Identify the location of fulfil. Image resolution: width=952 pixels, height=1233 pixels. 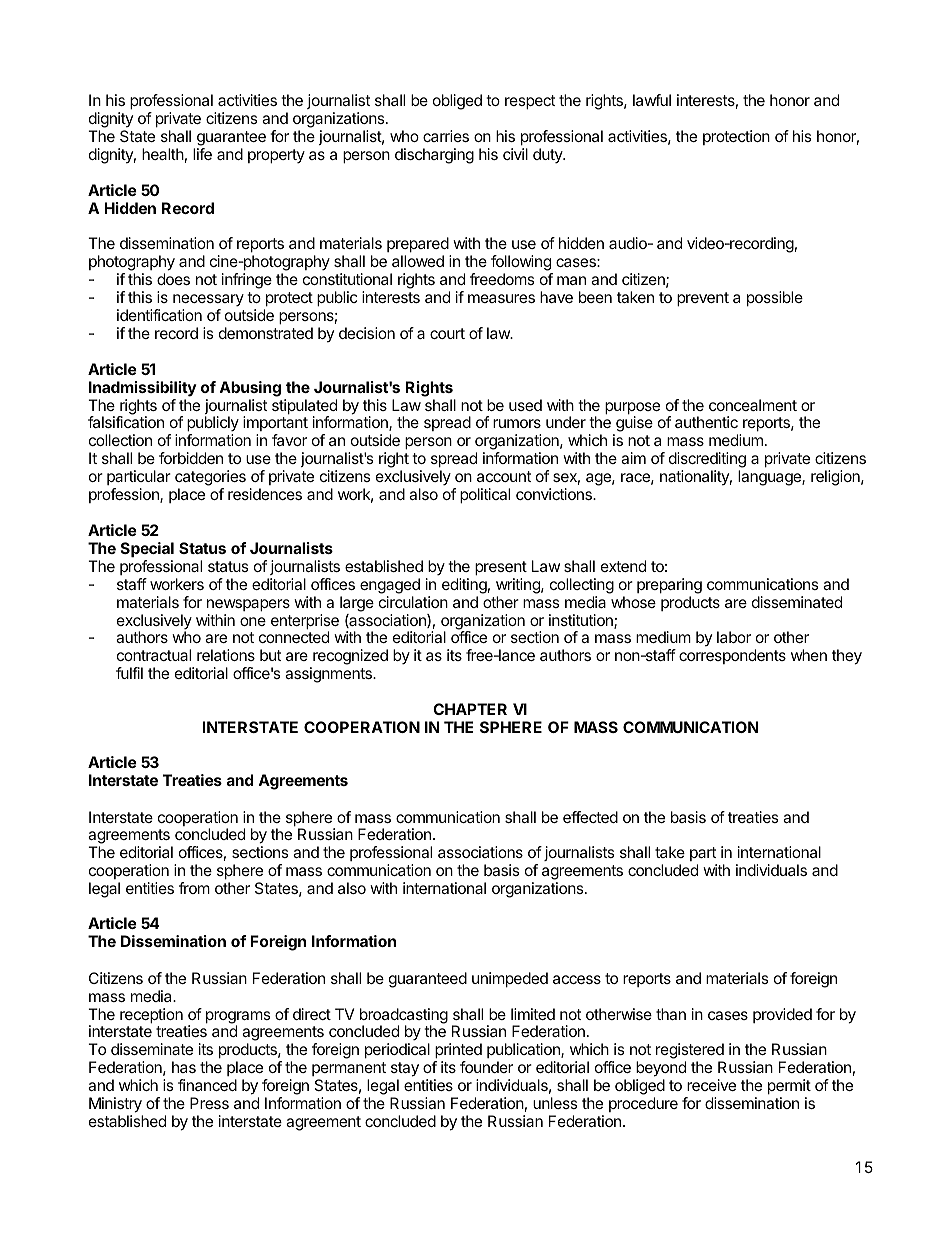
(129, 673).
